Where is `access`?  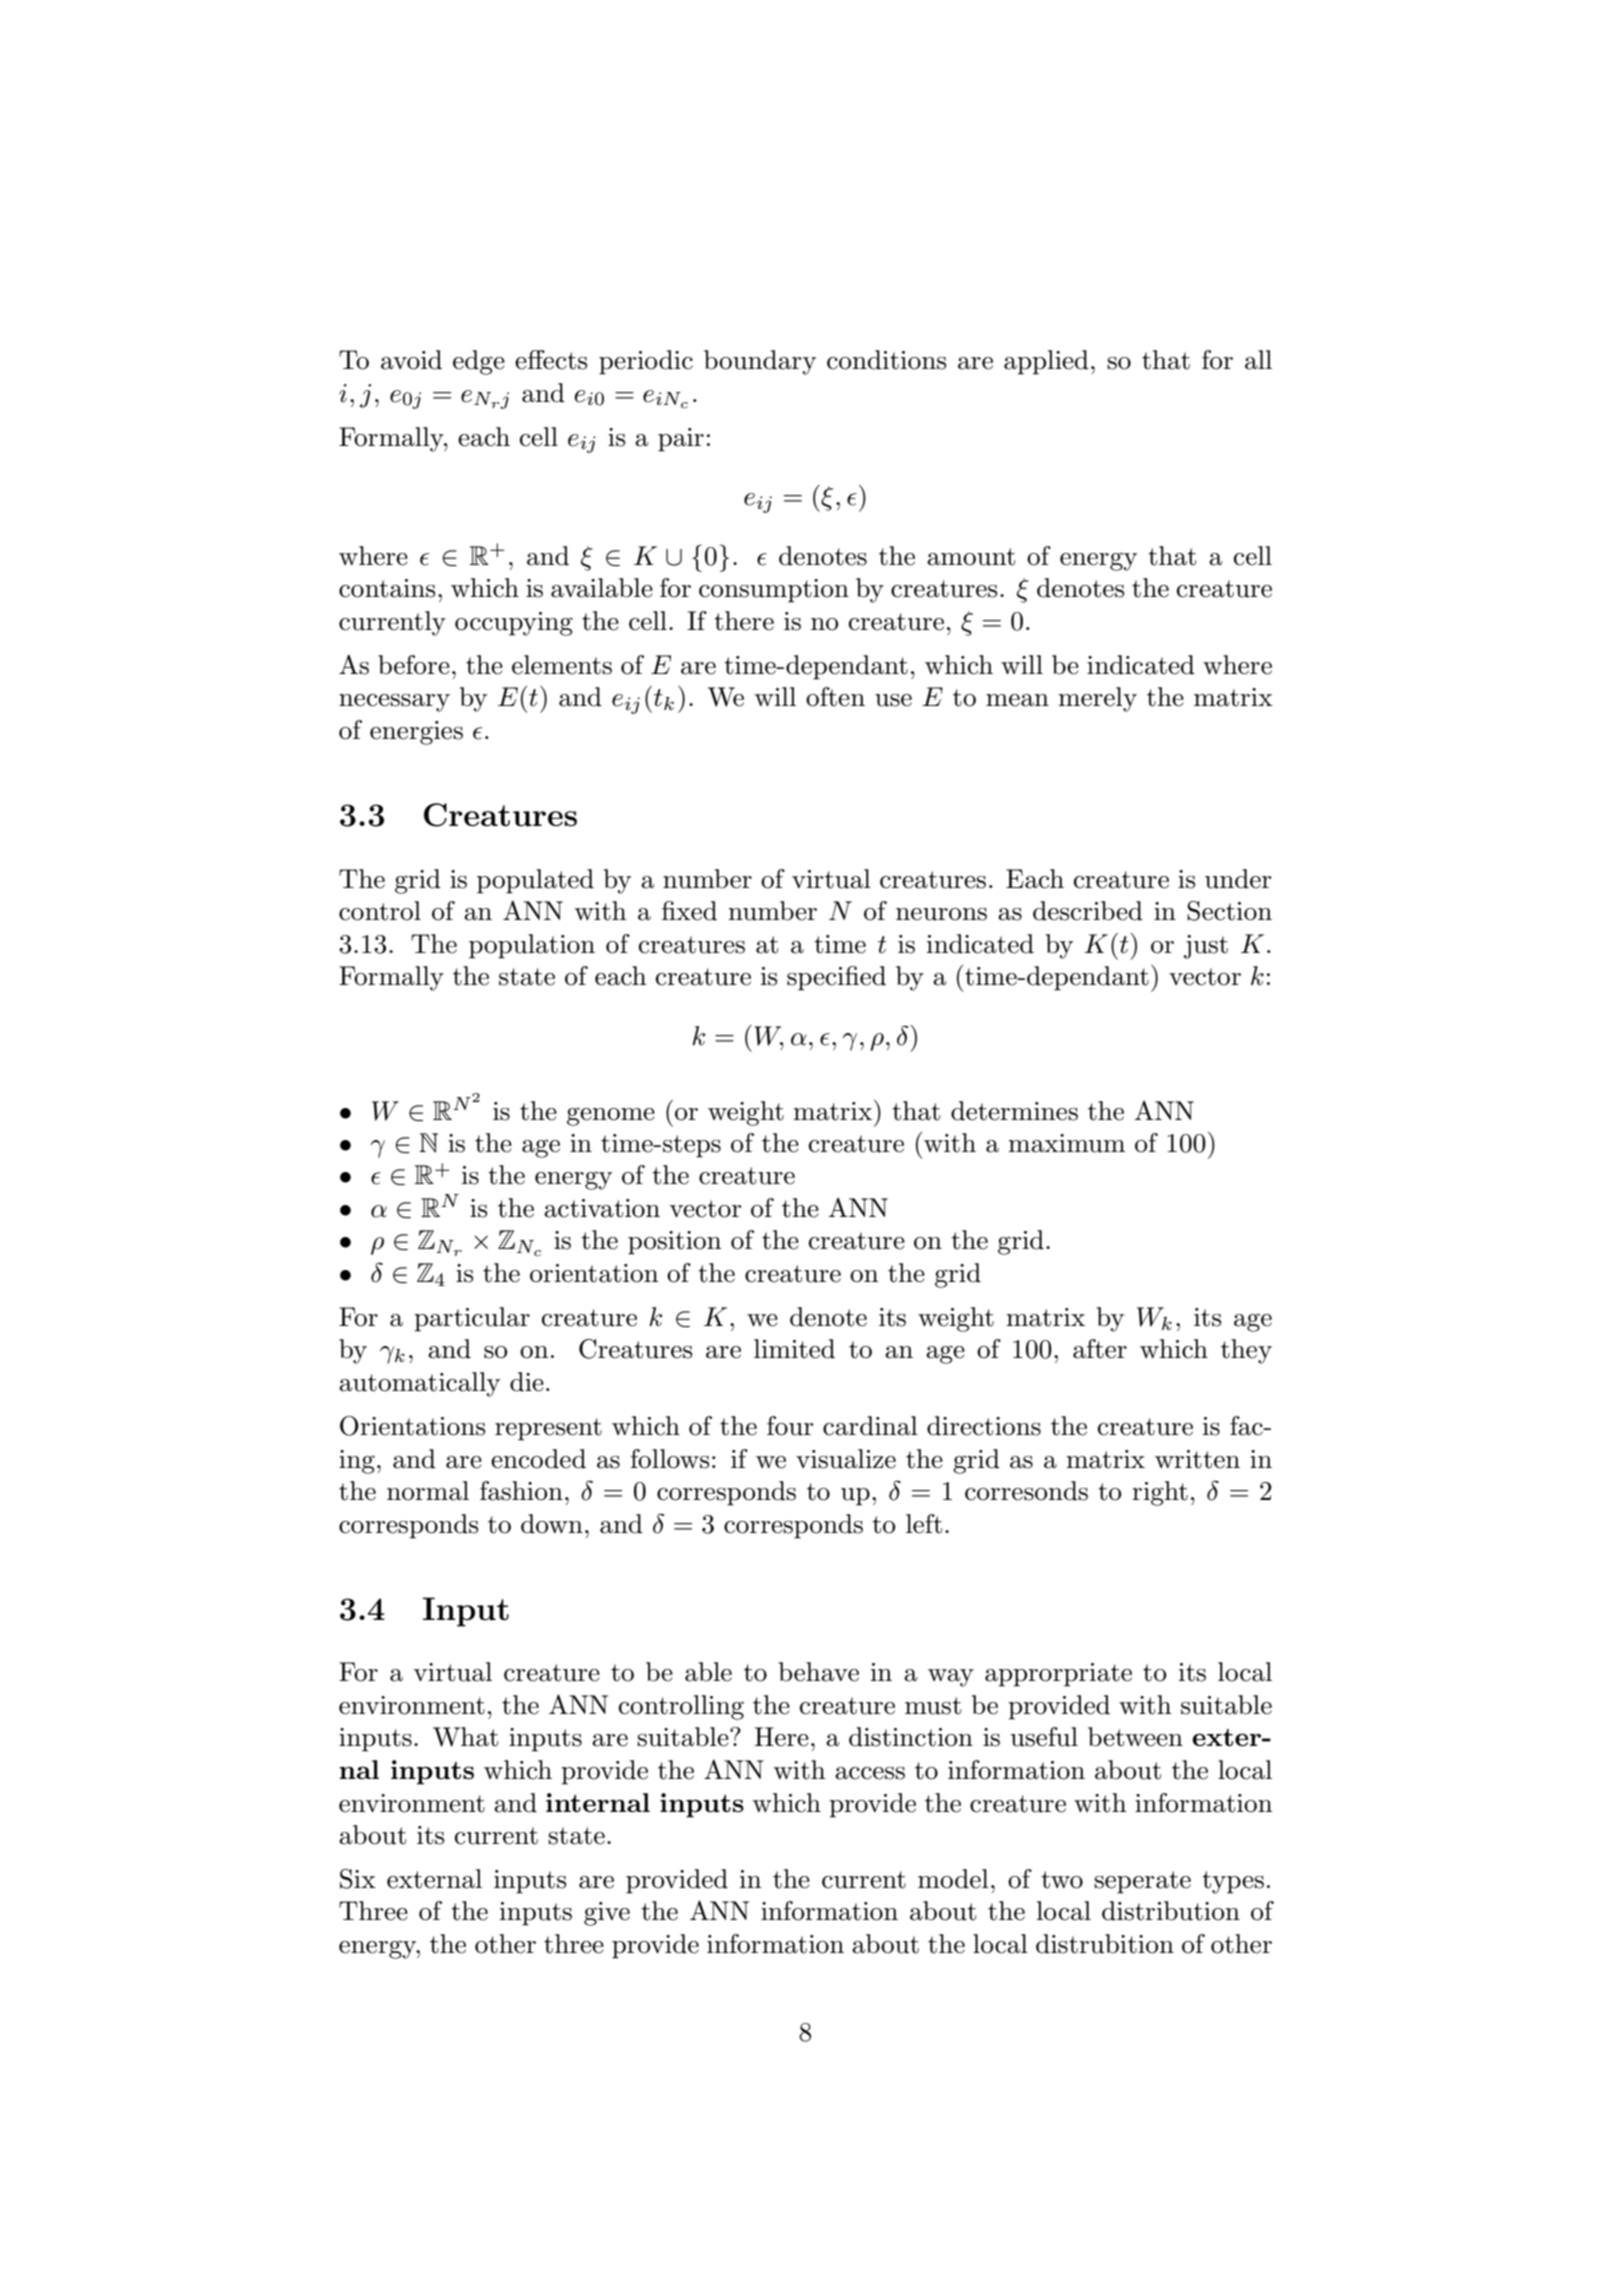
access is located at coordinates (870, 1773).
